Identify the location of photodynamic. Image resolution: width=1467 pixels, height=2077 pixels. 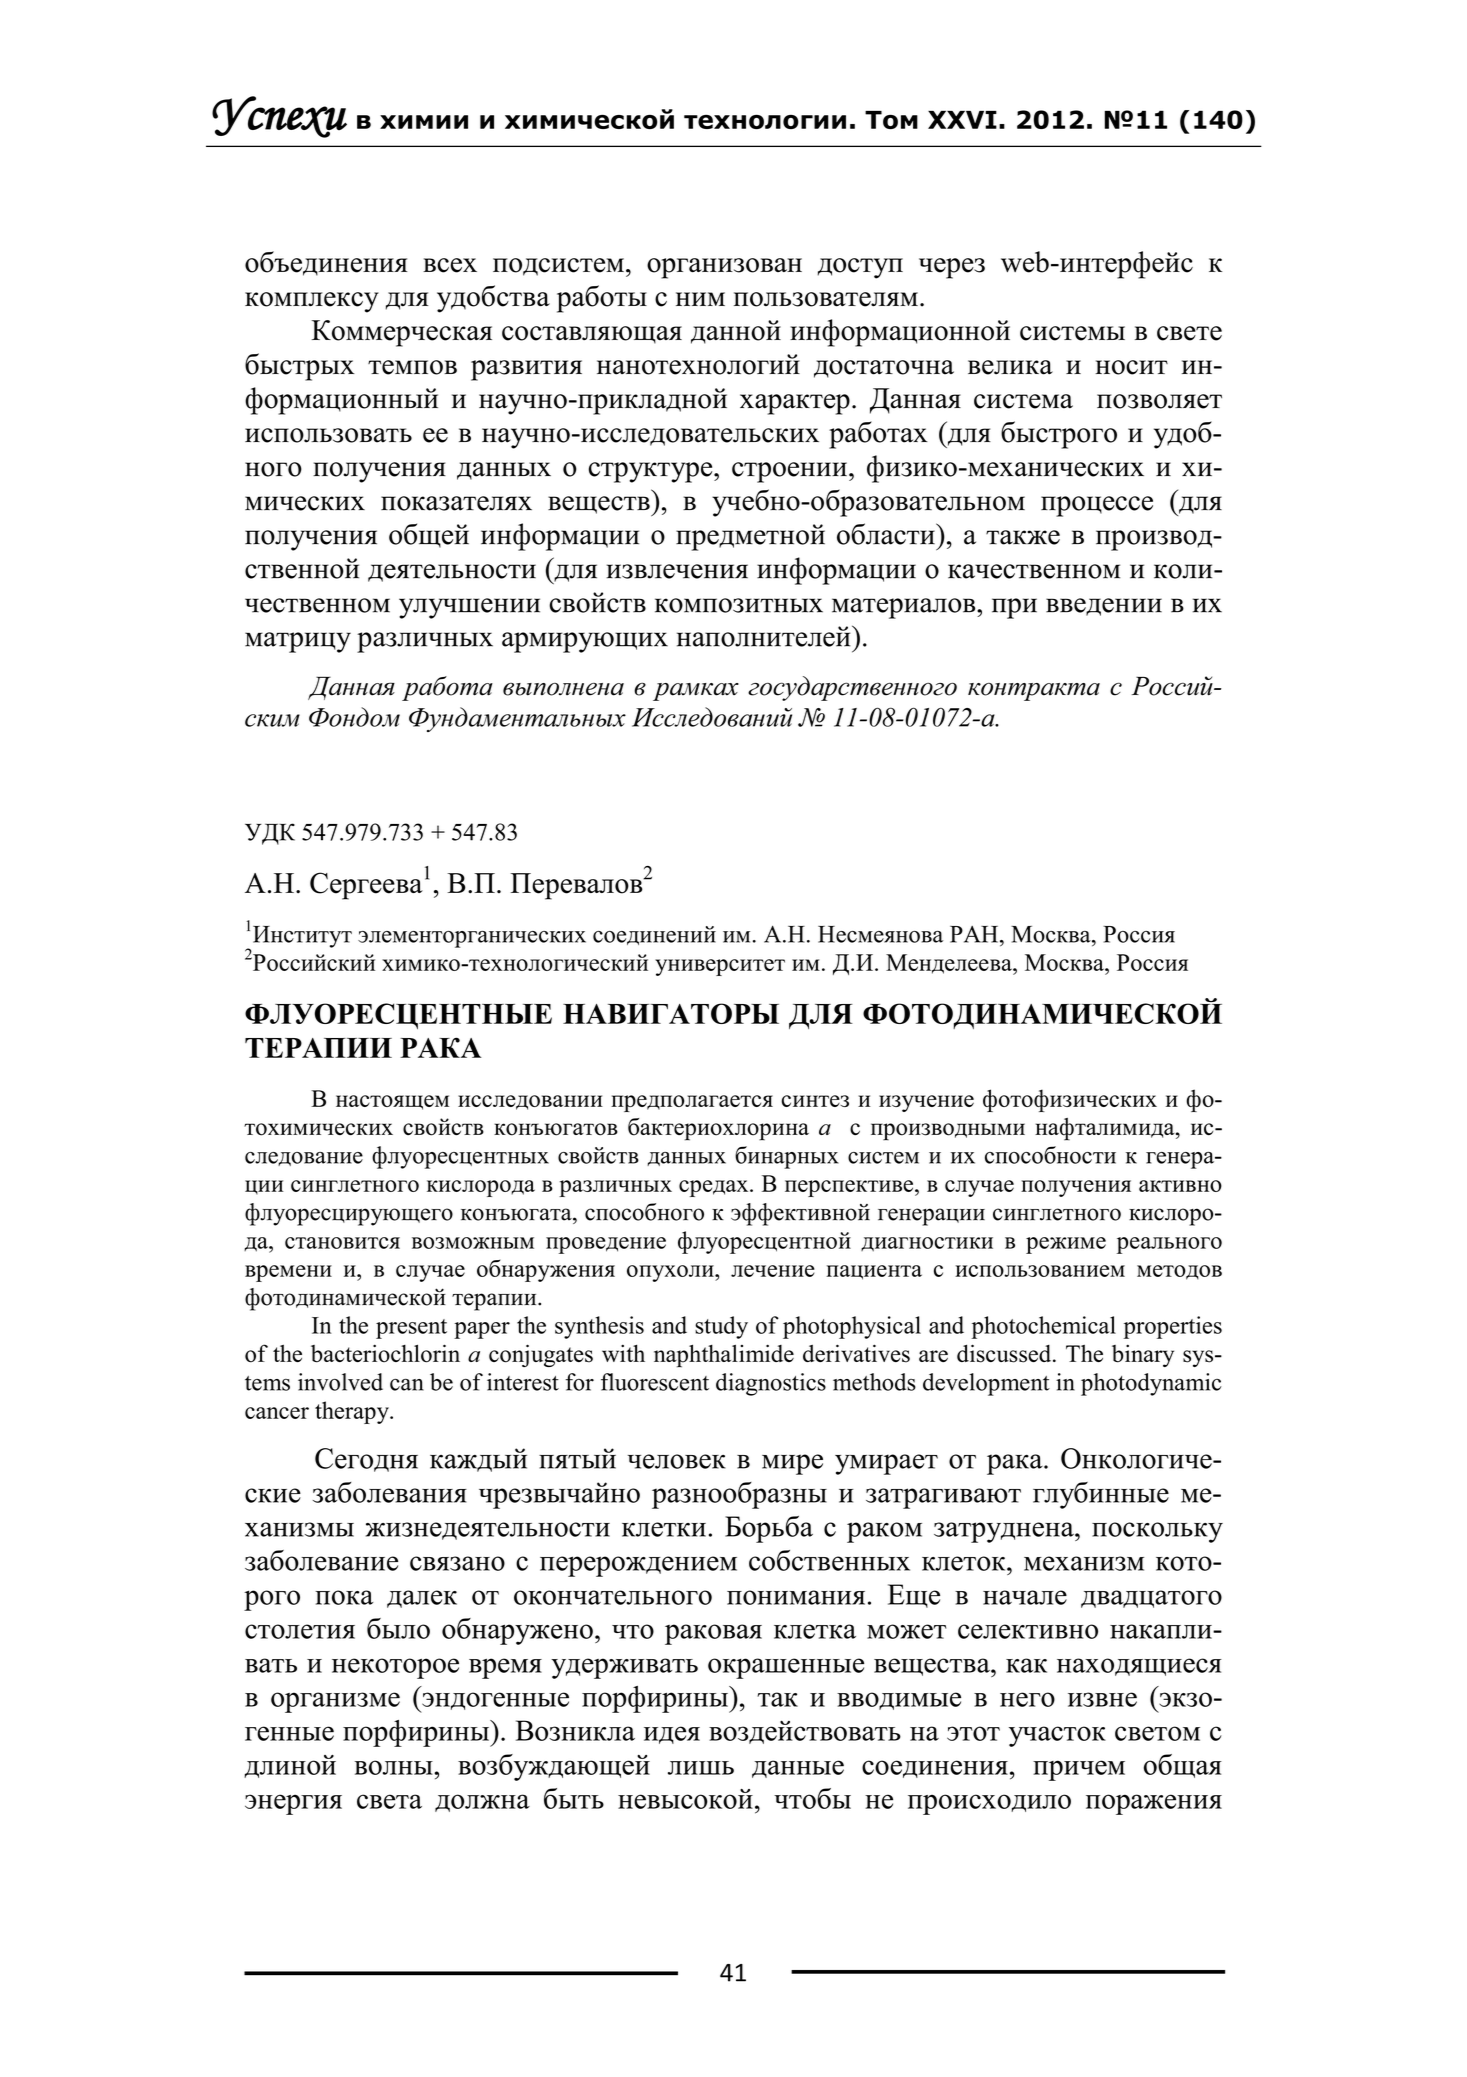
(1151, 1384).
